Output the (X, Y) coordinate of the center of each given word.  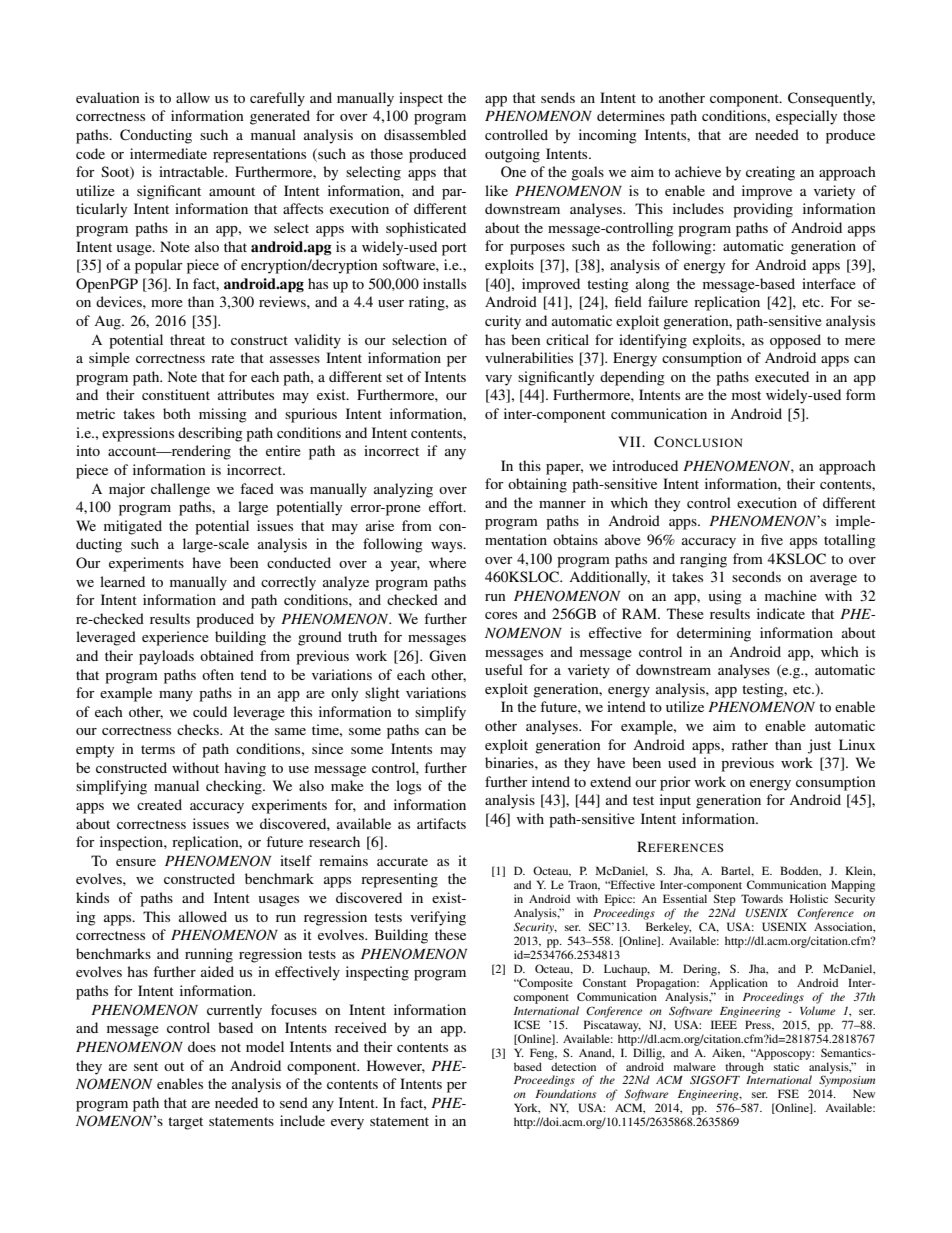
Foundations (565, 1093)
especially (806, 117)
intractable (193, 171)
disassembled (425, 134)
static (786, 1066)
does (202, 1046)
